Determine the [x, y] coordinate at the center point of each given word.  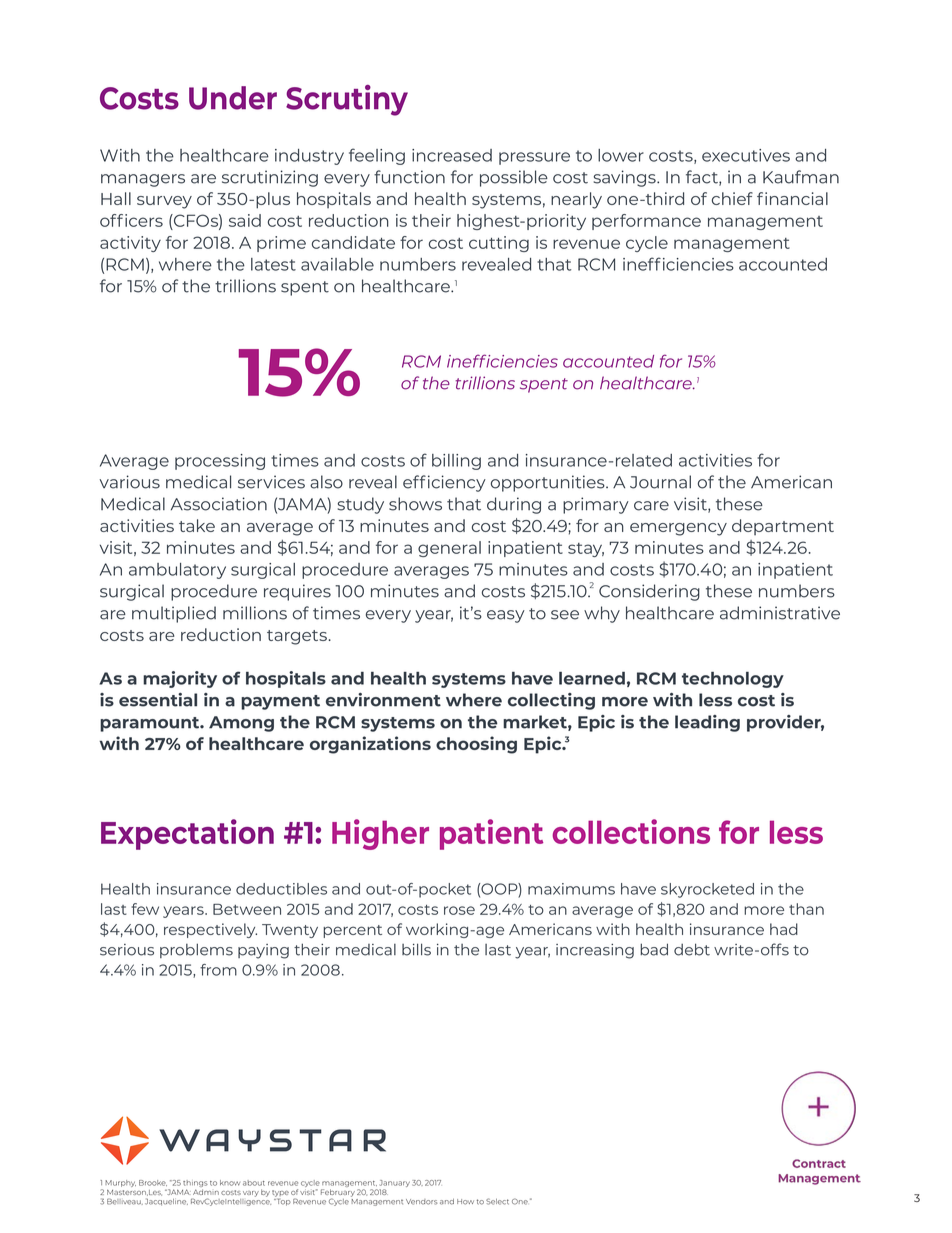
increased [452, 155]
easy [506, 616]
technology [733, 680]
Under [233, 98]
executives [746, 155]
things [195, 1185]
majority [180, 679]
